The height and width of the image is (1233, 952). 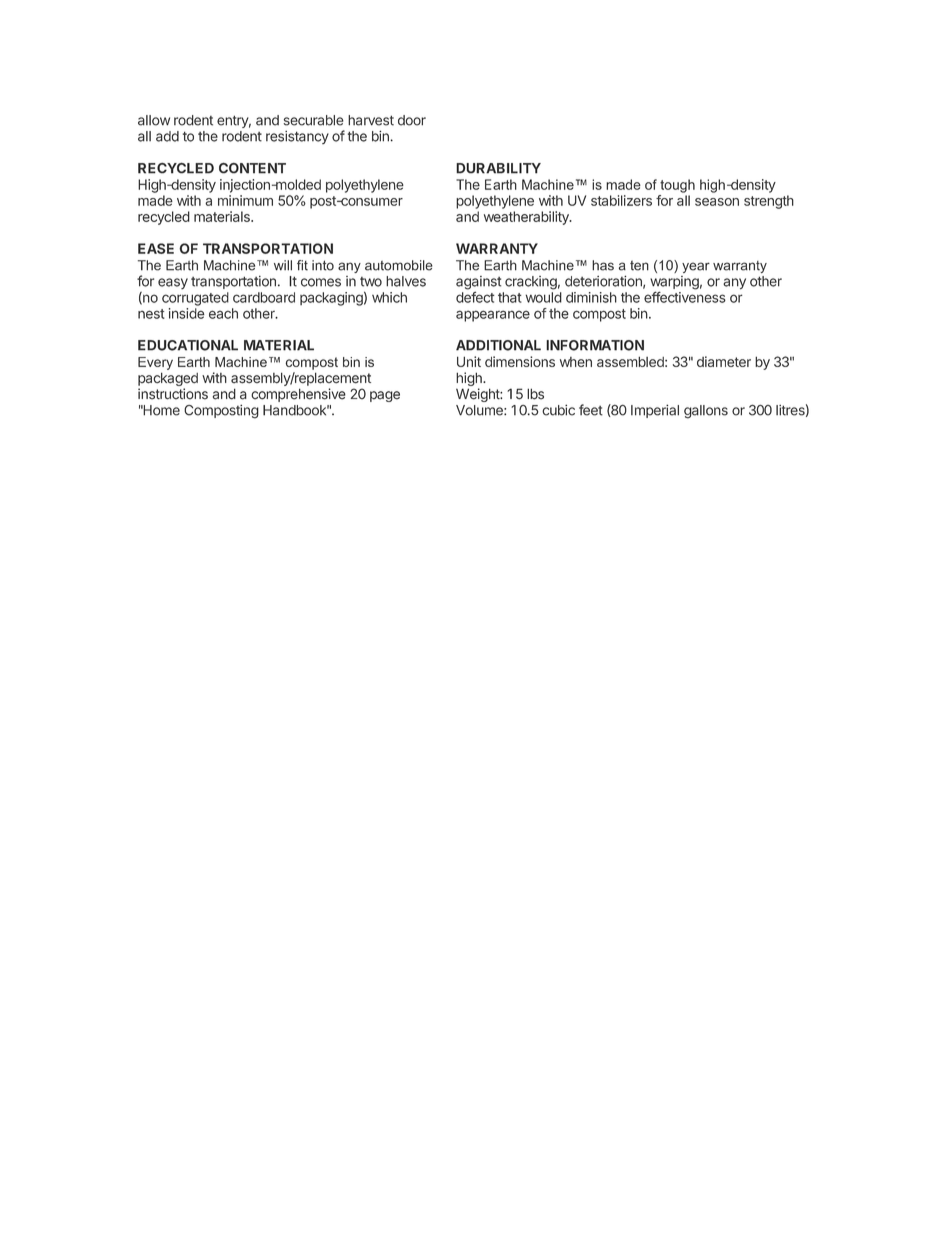 I want to click on effectiveness, so click(x=685, y=297).
